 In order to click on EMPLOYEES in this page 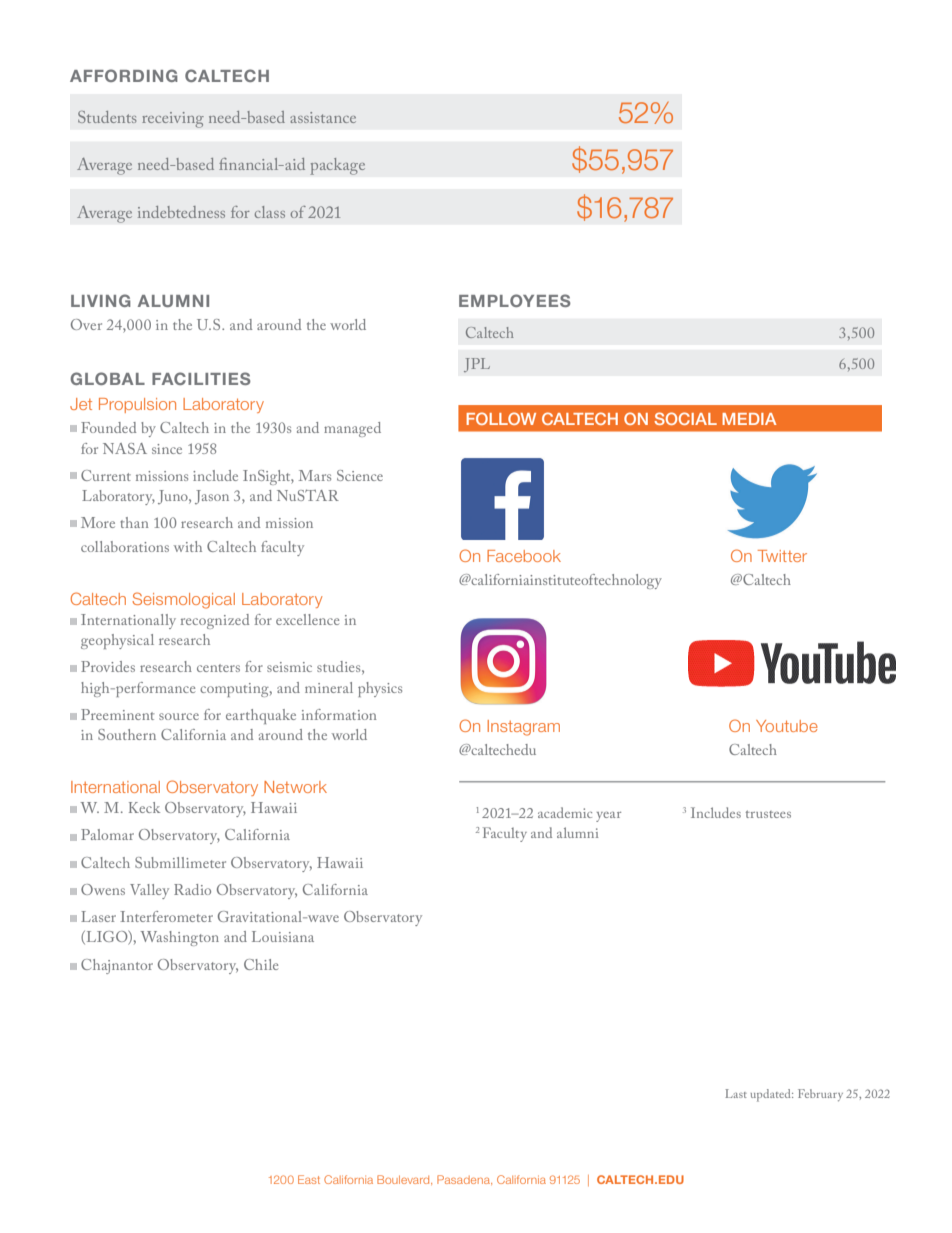, I will do `click(515, 300)`.
